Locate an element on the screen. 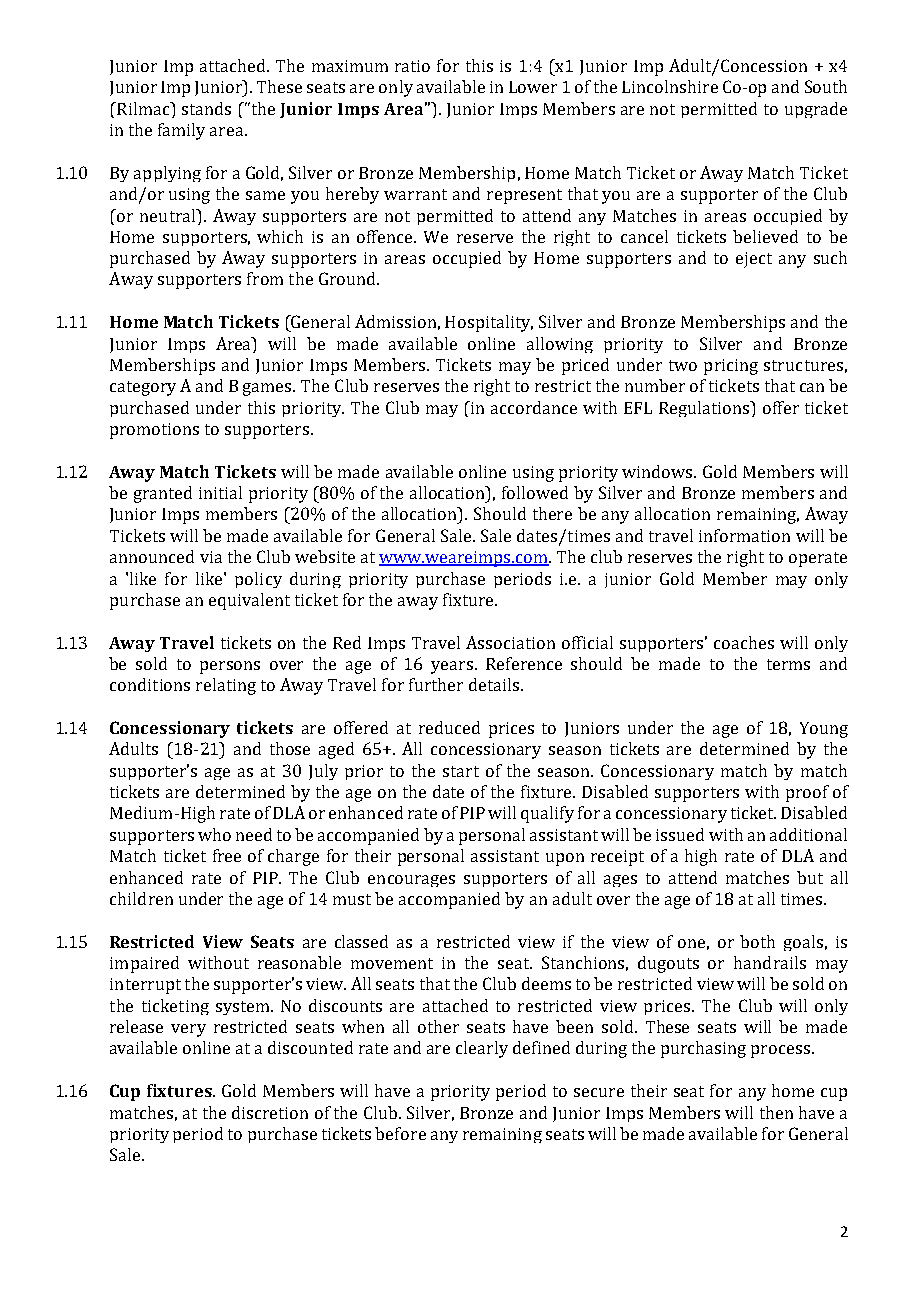  Lower is located at coordinates (533, 87).
